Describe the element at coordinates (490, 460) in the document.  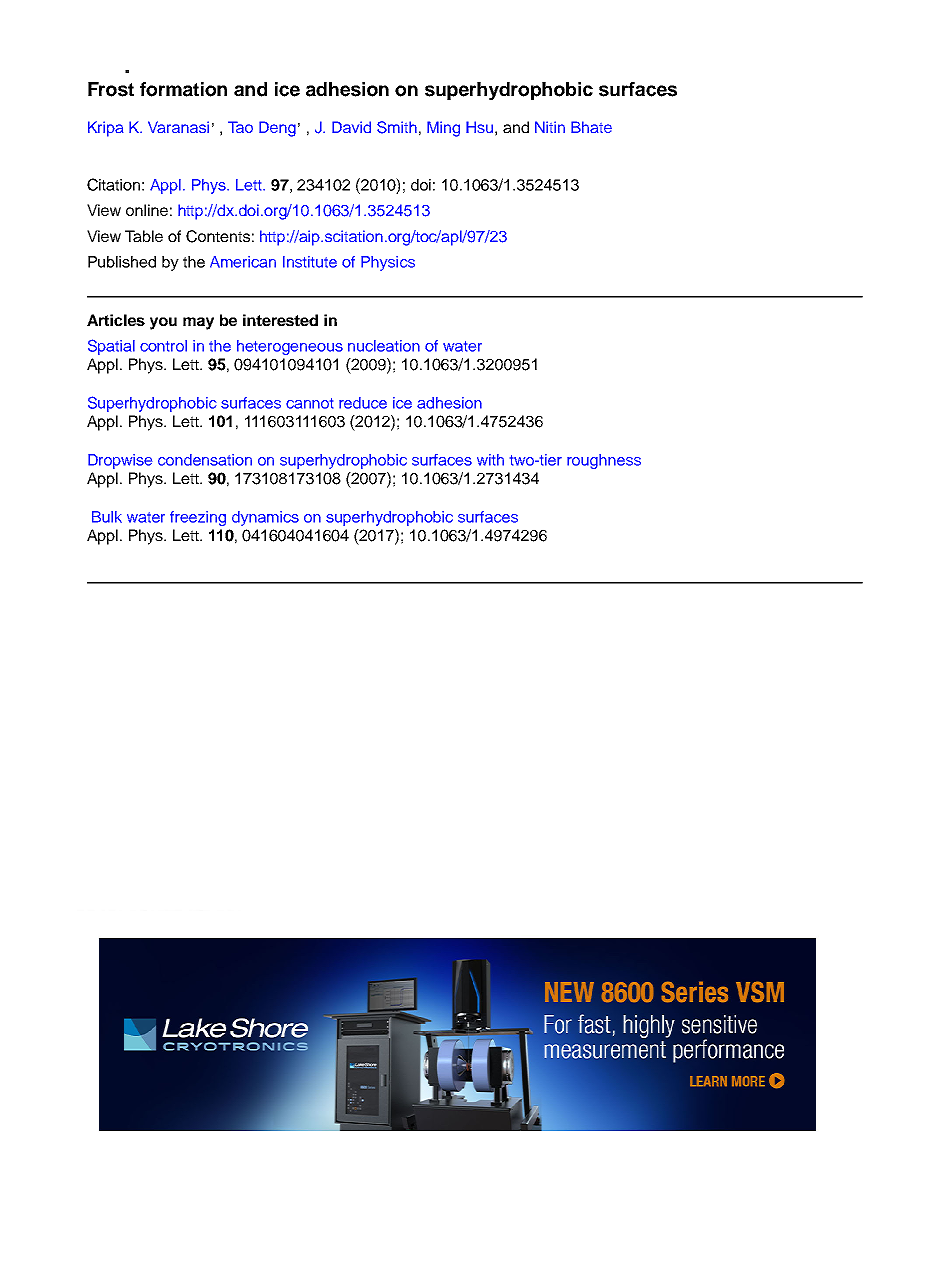
I see `with` at that location.
